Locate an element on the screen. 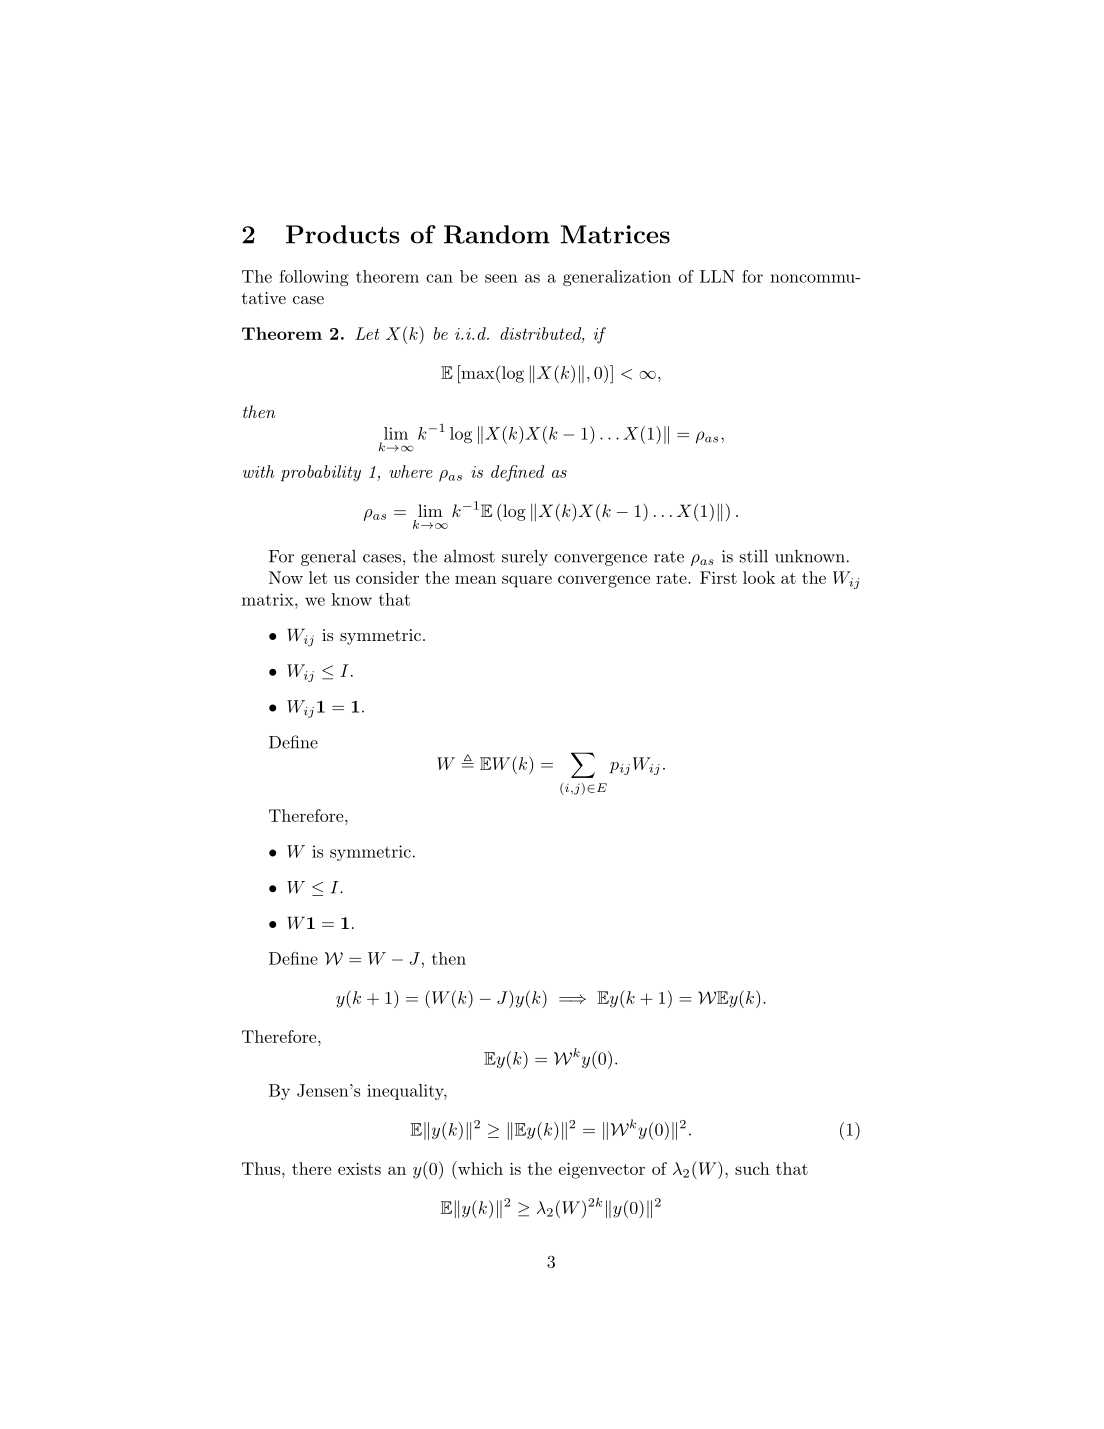  seen is located at coordinates (501, 278).
